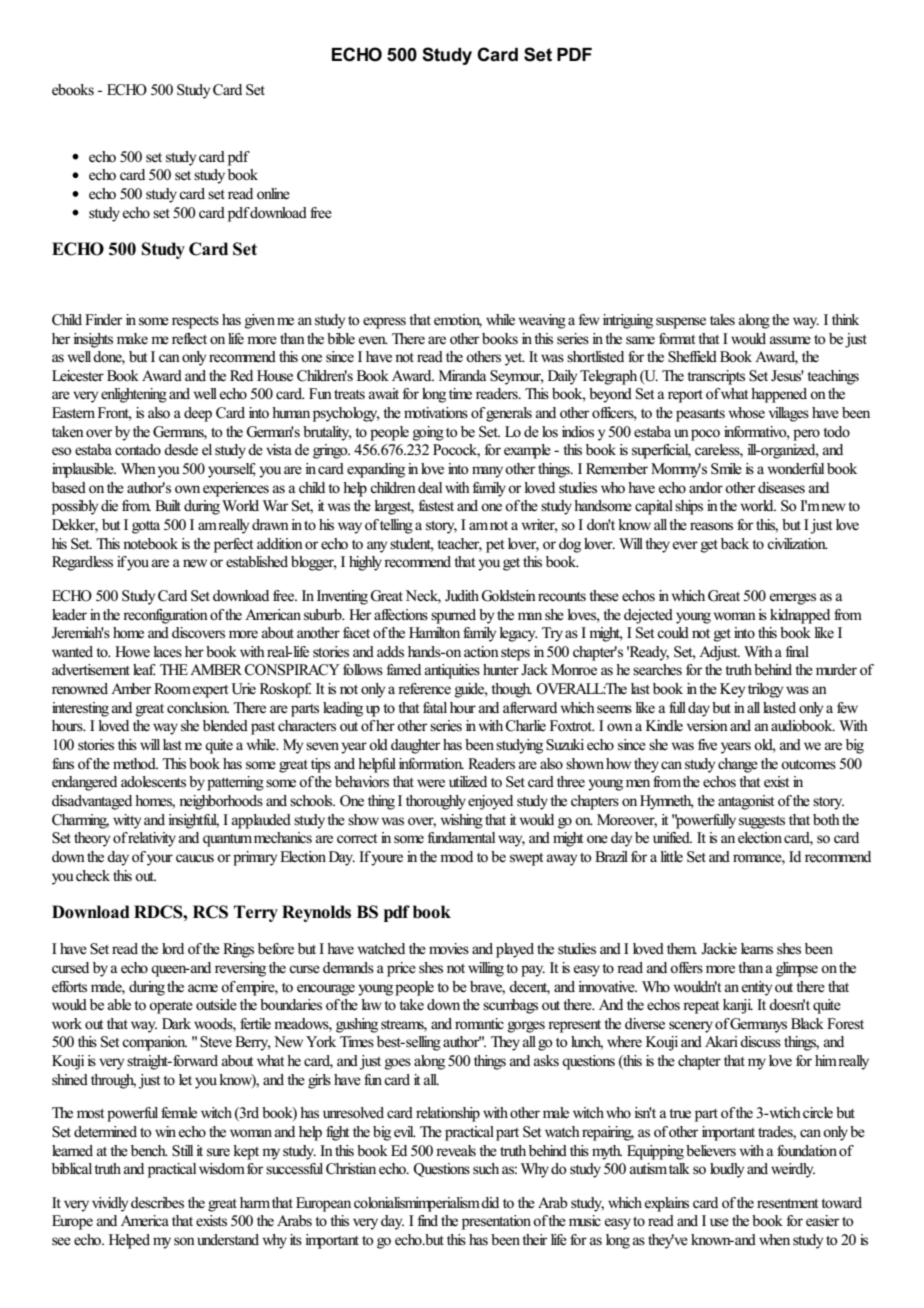  I want to click on describes, so click(157, 1203).
